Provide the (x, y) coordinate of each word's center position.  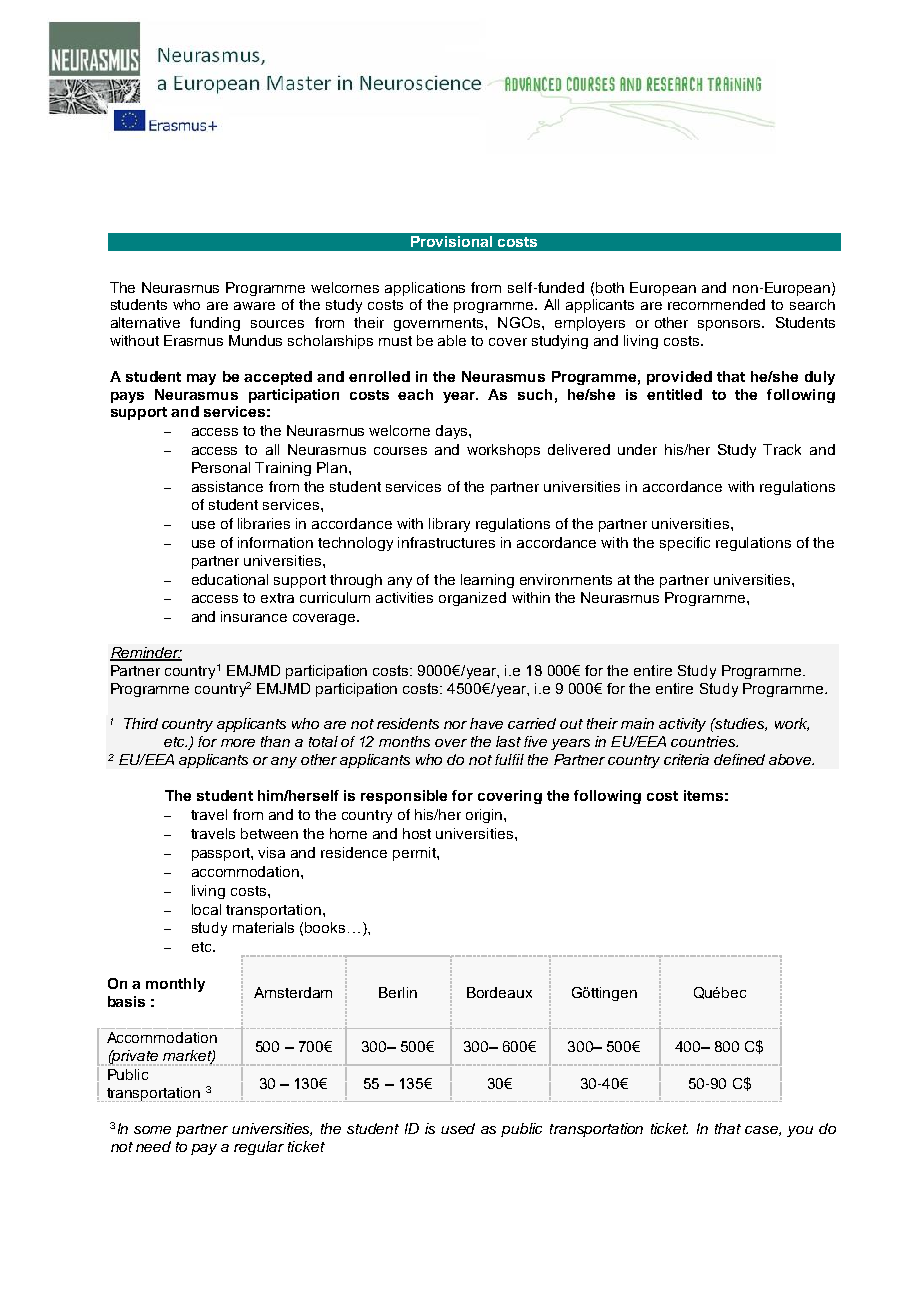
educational (230, 579)
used (458, 1128)
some (152, 1130)
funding (215, 324)
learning (487, 581)
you (800, 1131)
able (452, 340)
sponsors (730, 325)
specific (685, 544)
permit (415, 854)
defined (739, 759)
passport (222, 854)
